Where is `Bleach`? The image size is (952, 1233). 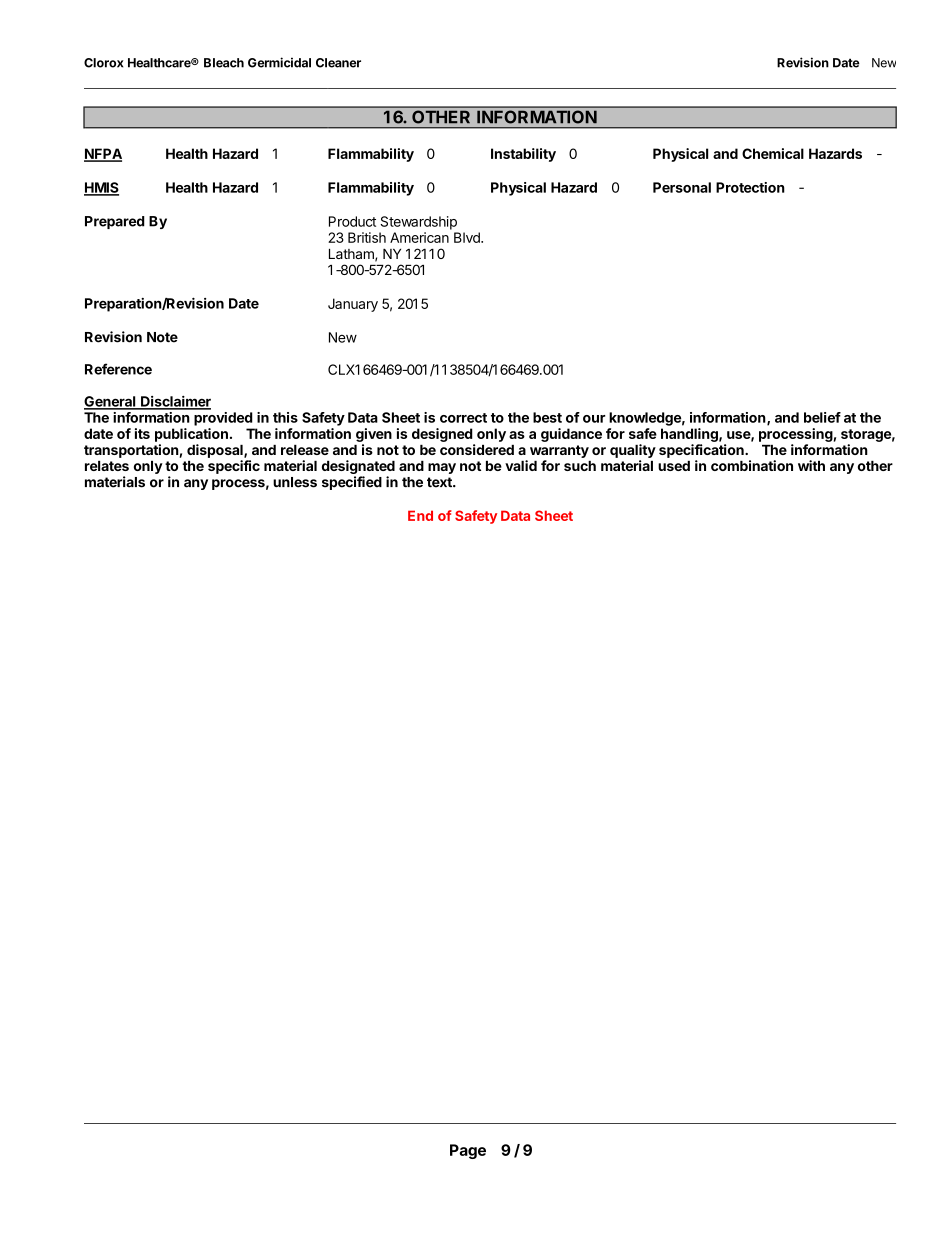 Bleach is located at coordinates (224, 63).
